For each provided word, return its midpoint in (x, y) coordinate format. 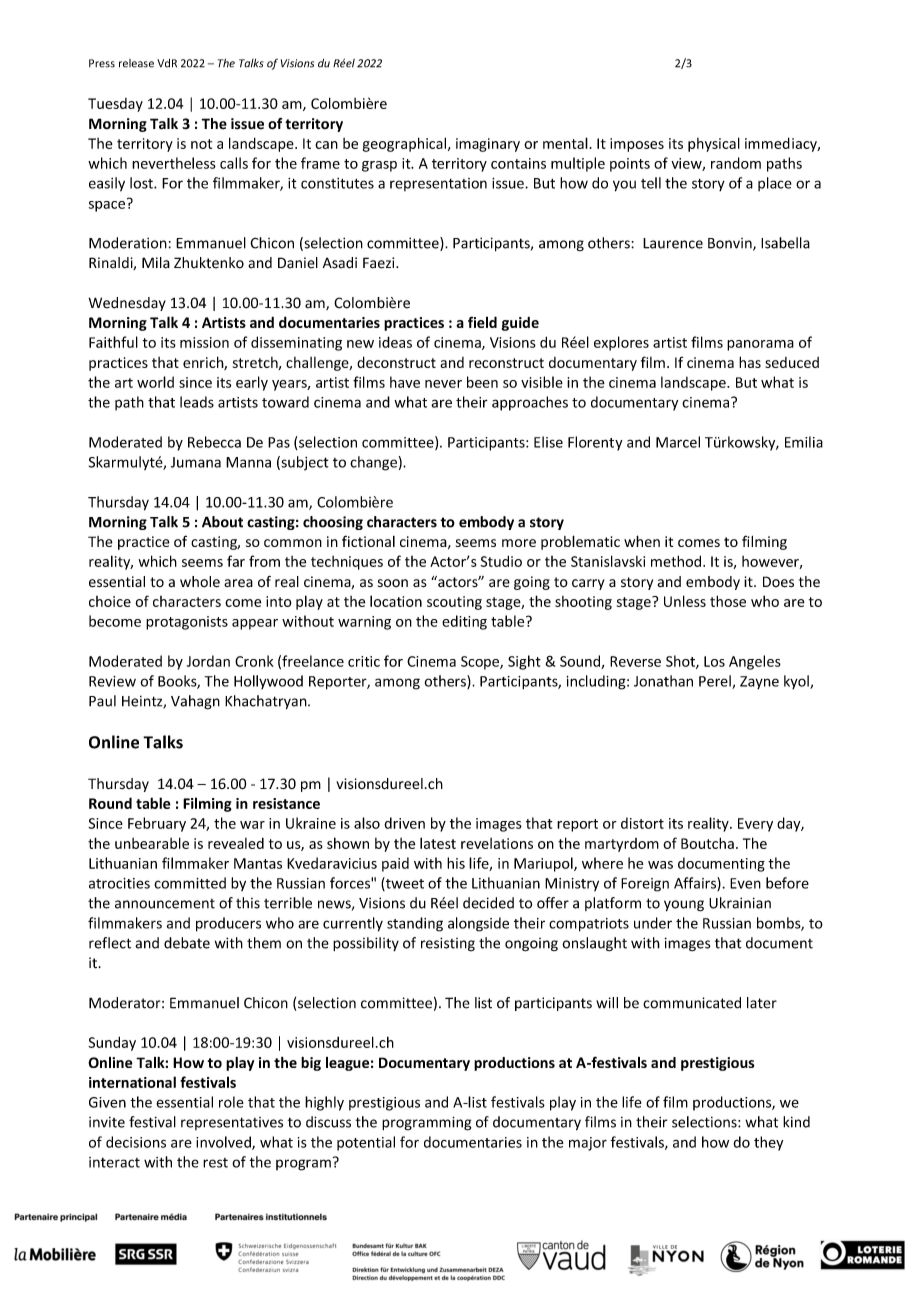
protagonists (187, 623)
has (750, 362)
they (768, 1143)
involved (224, 1143)
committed (190, 883)
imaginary (488, 145)
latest (438, 843)
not (201, 144)
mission (204, 342)
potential (366, 1143)
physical (714, 144)
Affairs (696, 884)
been (482, 382)
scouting (454, 603)
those (728, 601)
